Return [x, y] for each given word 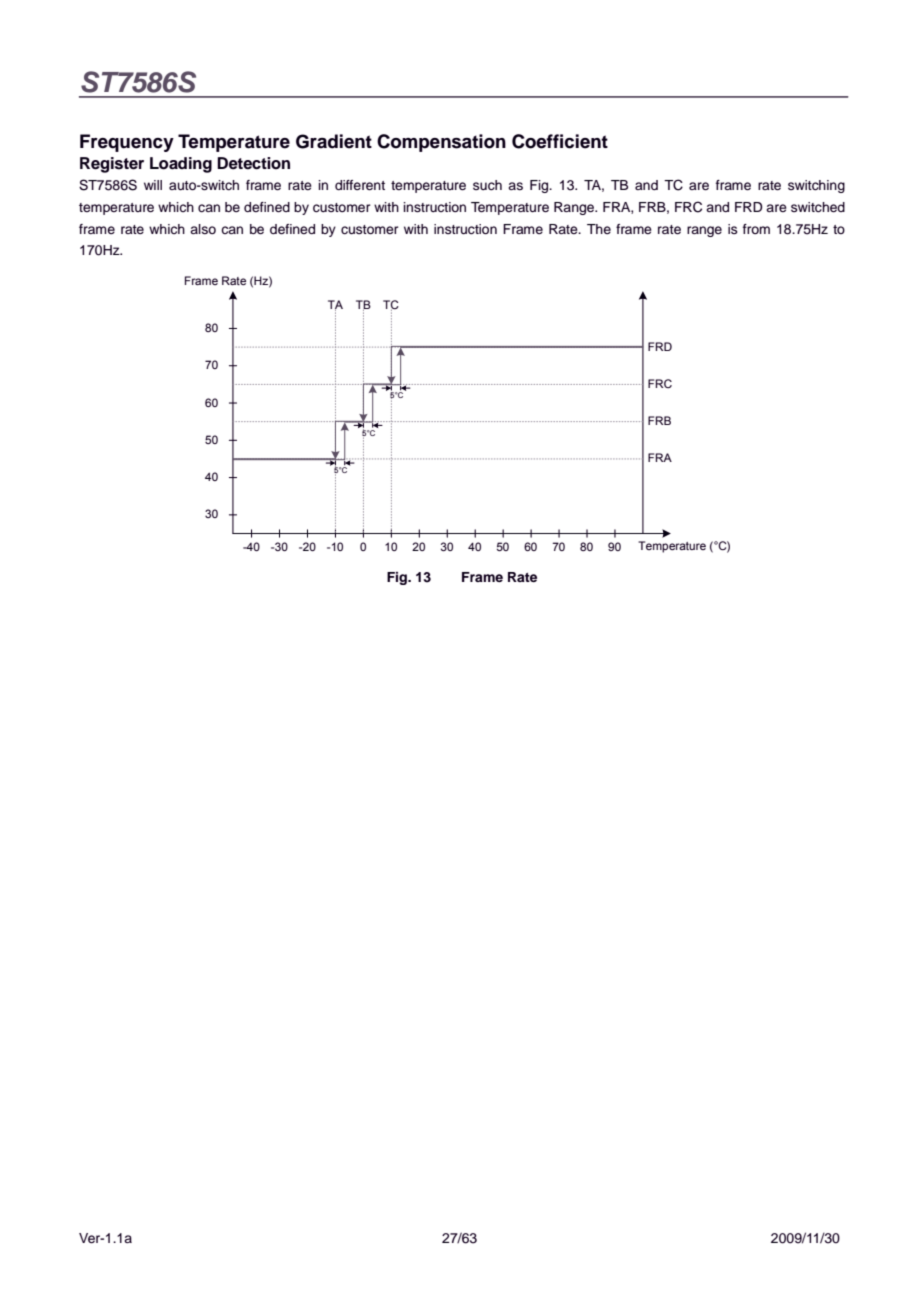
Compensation [441, 143]
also [203, 229]
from [756, 229]
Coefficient [560, 141]
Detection [253, 163]
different [360, 185]
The [599, 229]
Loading [181, 165]
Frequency [127, 143]
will [153, 185]
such [487, 185]
